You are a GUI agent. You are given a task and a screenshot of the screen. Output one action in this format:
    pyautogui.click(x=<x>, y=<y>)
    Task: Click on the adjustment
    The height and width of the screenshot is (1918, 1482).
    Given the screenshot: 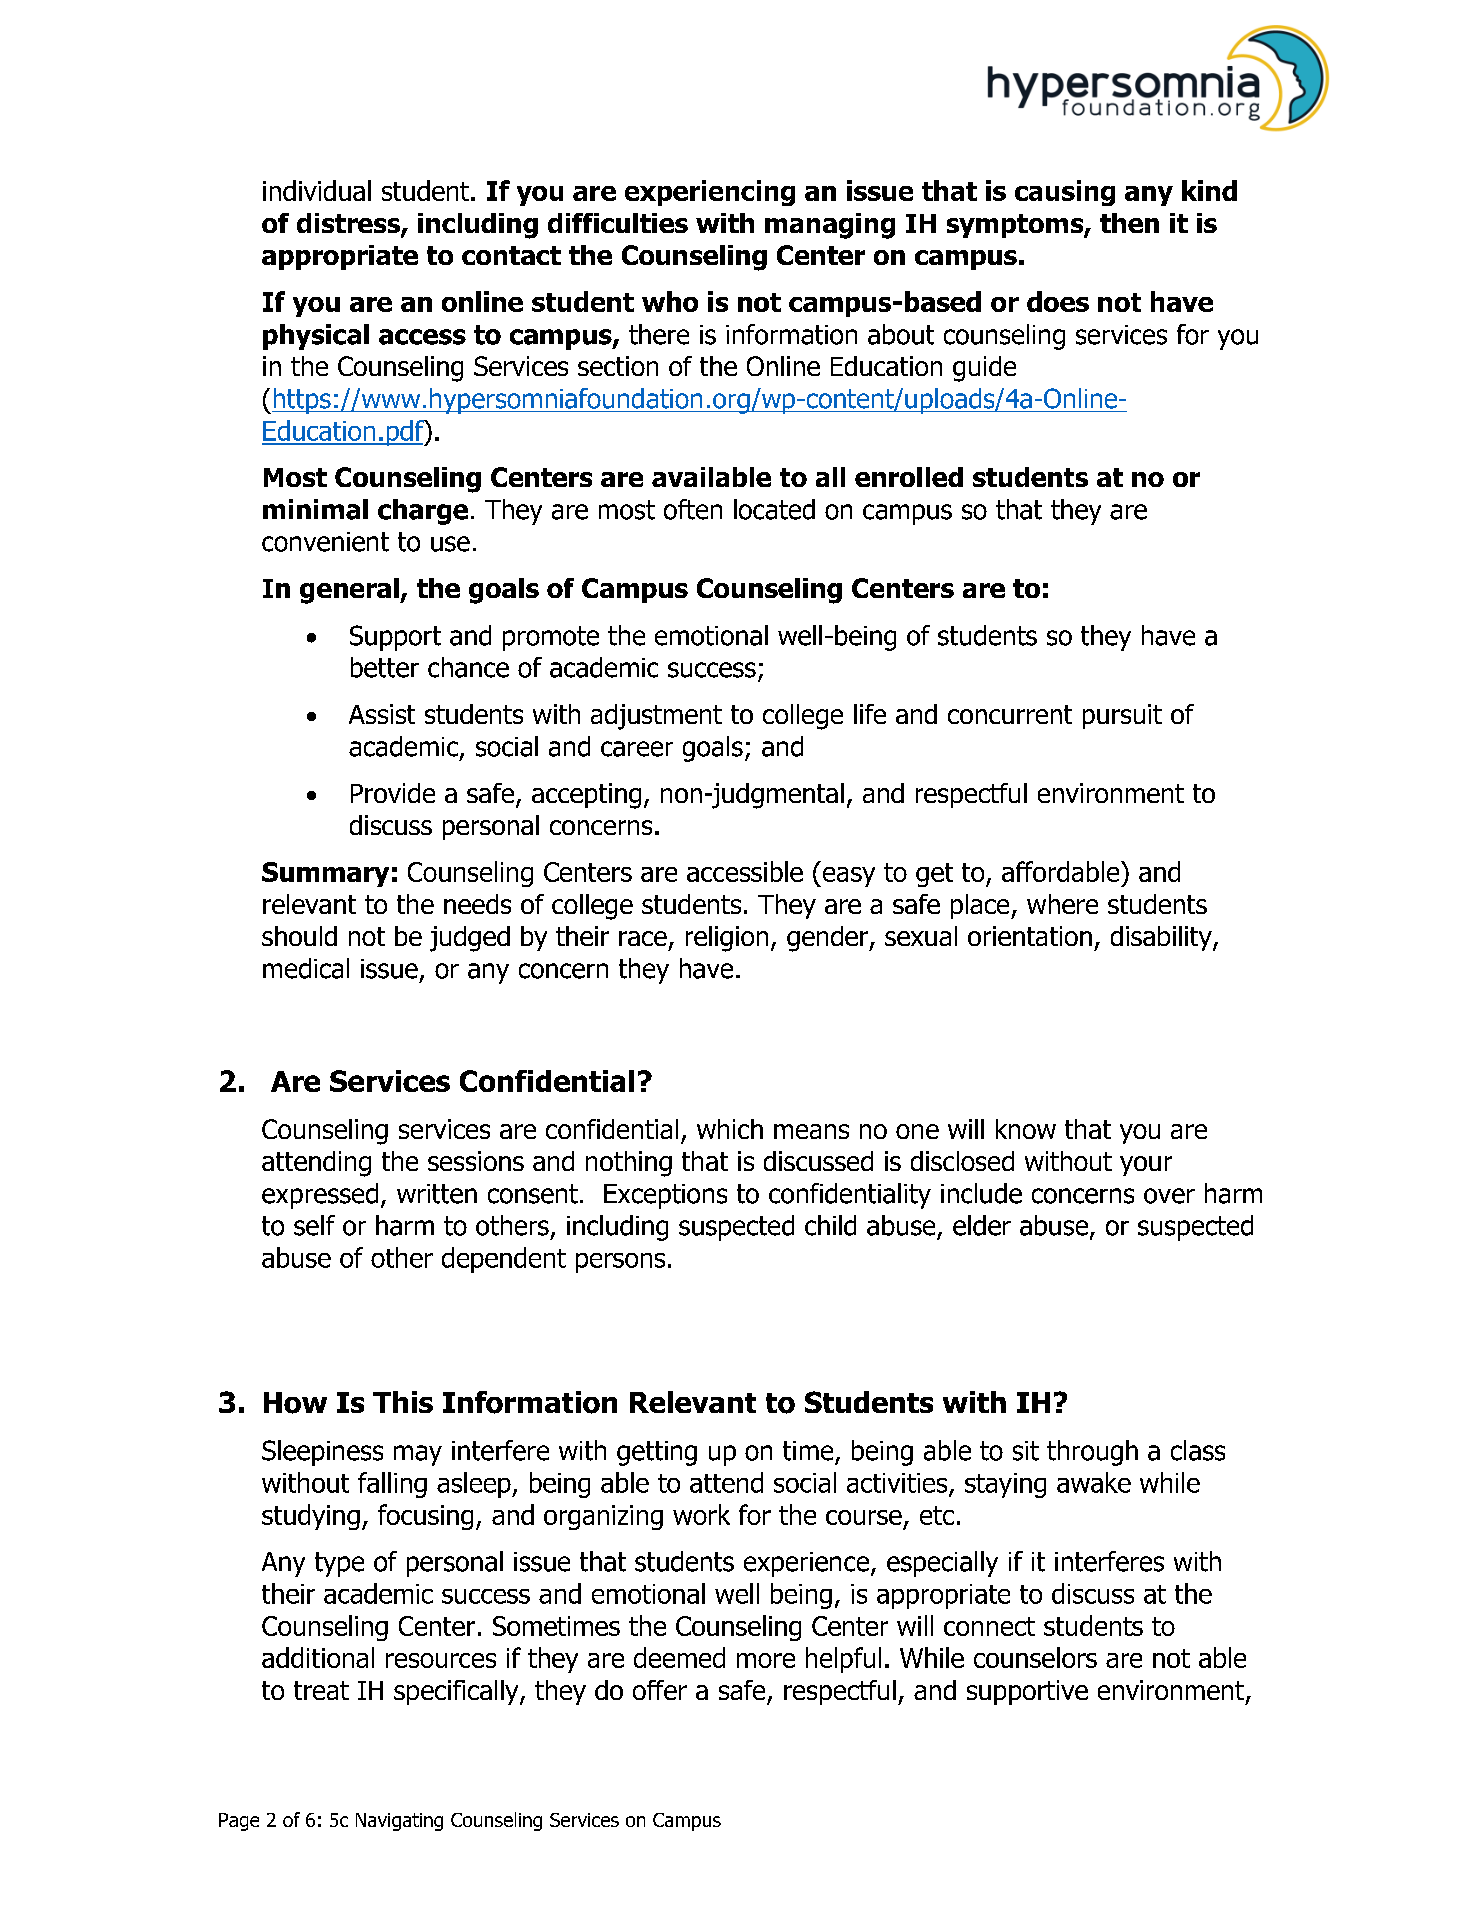 What is the action you would take?
    pyautogui.click(x=656, y=717)
